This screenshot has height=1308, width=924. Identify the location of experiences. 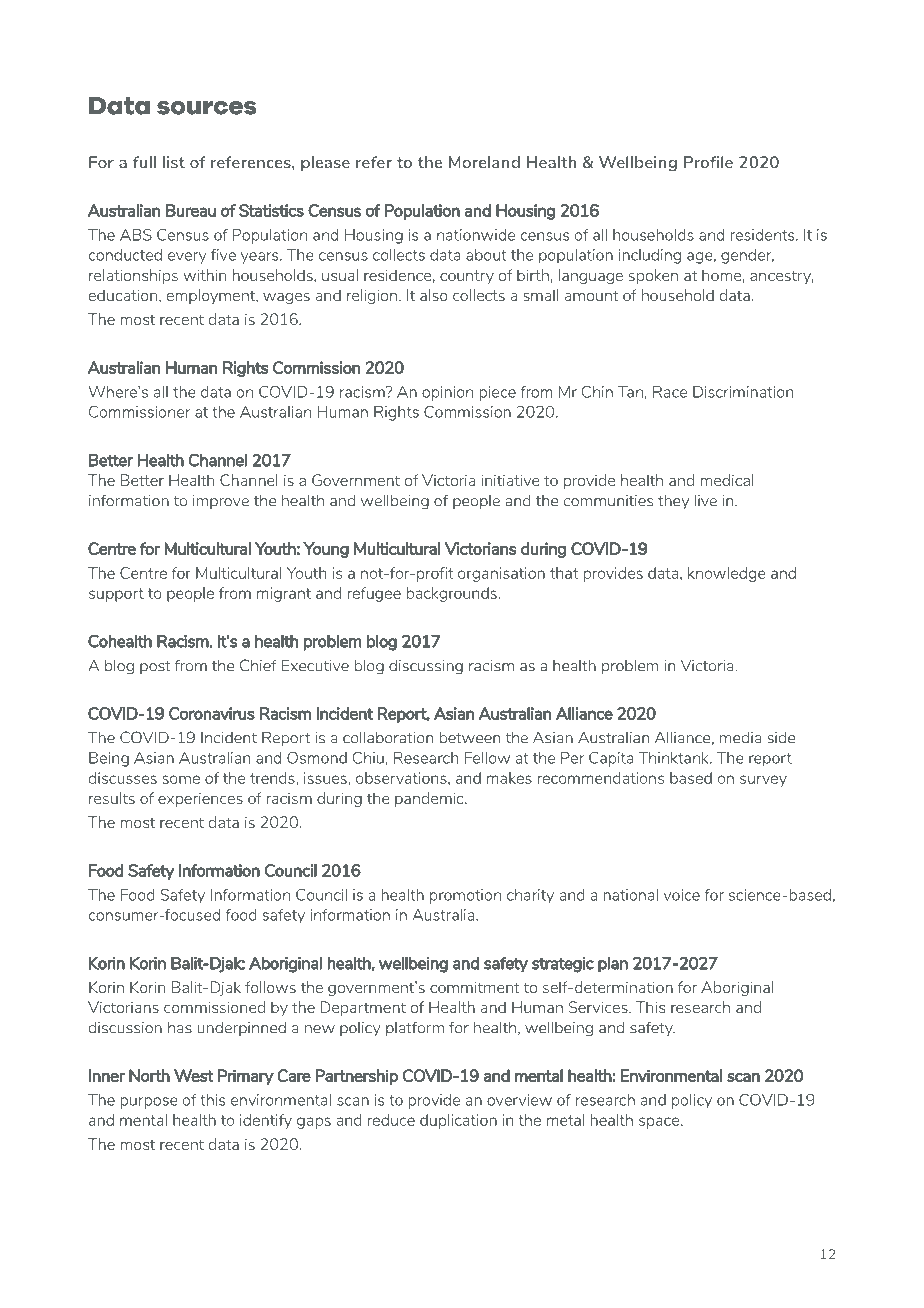
(200, 799).
